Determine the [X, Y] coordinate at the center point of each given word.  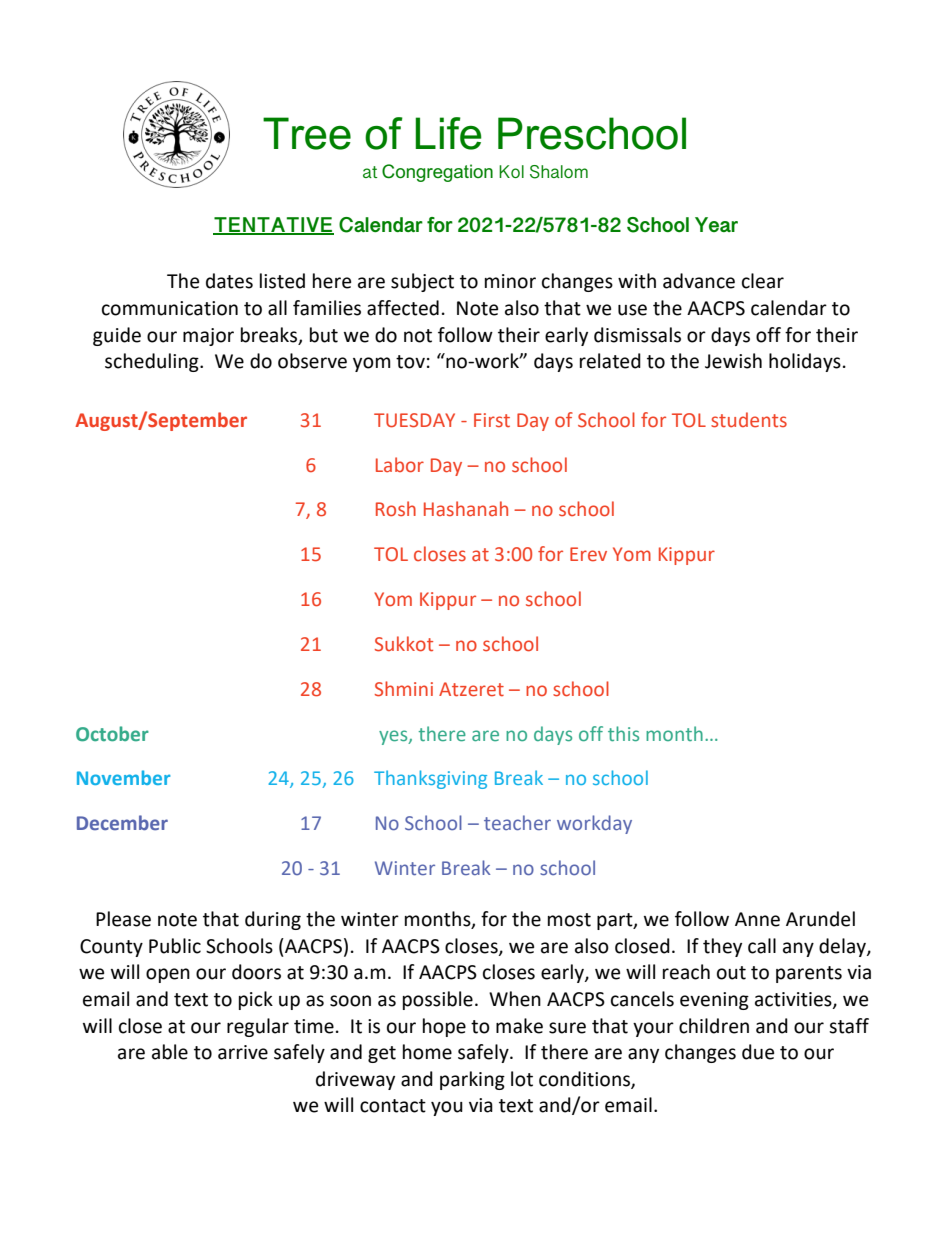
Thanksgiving [430, 779]
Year [716, 224]
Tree [307, 133]
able [170, 1052]
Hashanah [466, 508]
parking [472, 1080]
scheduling [153, 362]
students [749, 420]
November [123, 777]
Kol [511, 171]
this [623, 733]
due [758, 1052]
